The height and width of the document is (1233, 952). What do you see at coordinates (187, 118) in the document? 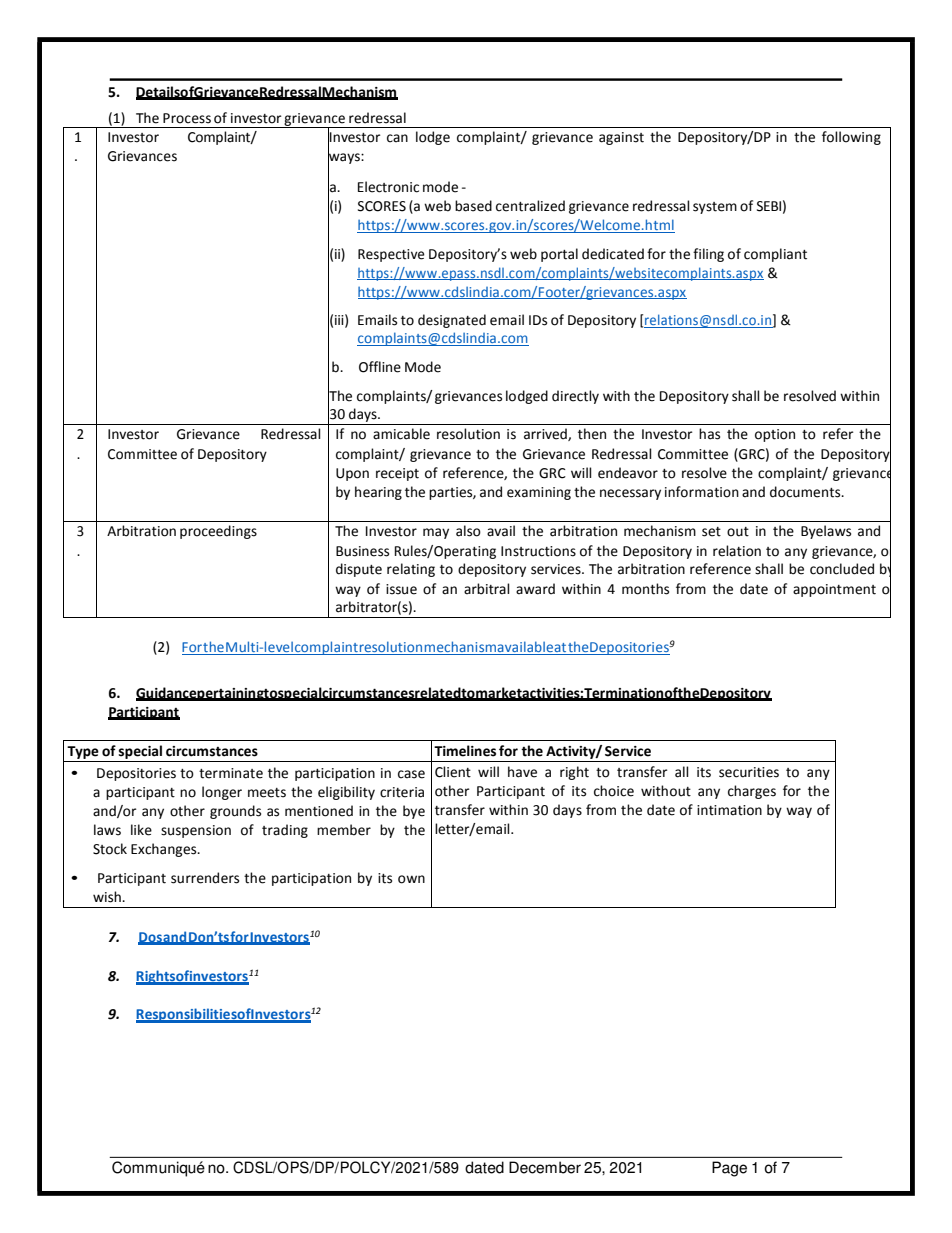
I see `Process` at bounding box center [187, 118].
